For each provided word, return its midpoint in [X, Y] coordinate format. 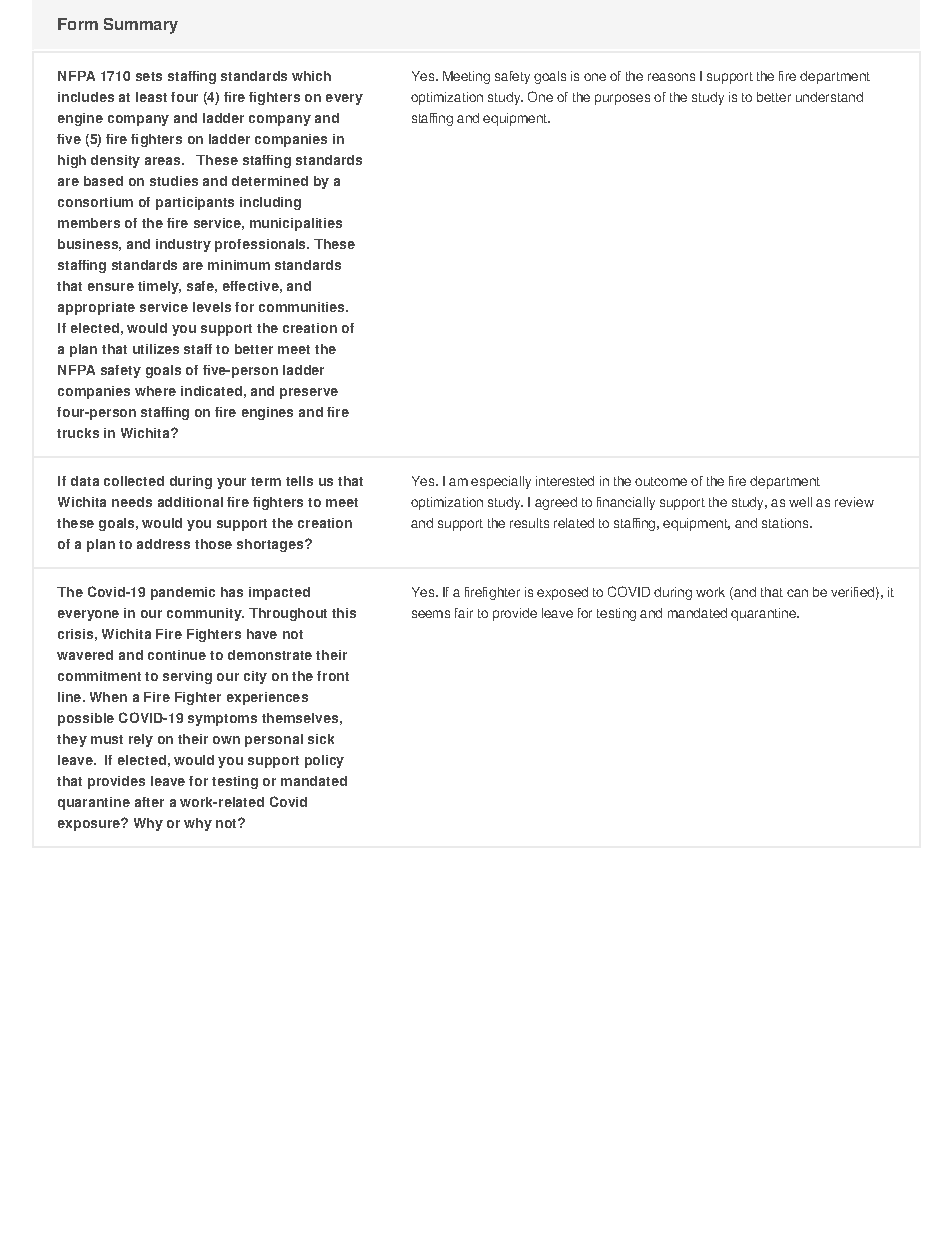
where [155, 391]
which [311, 76]
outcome [661, 481]
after [149, 802]
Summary [141, 26]
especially [501, 482]
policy [324, 761]
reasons [671, 77]
